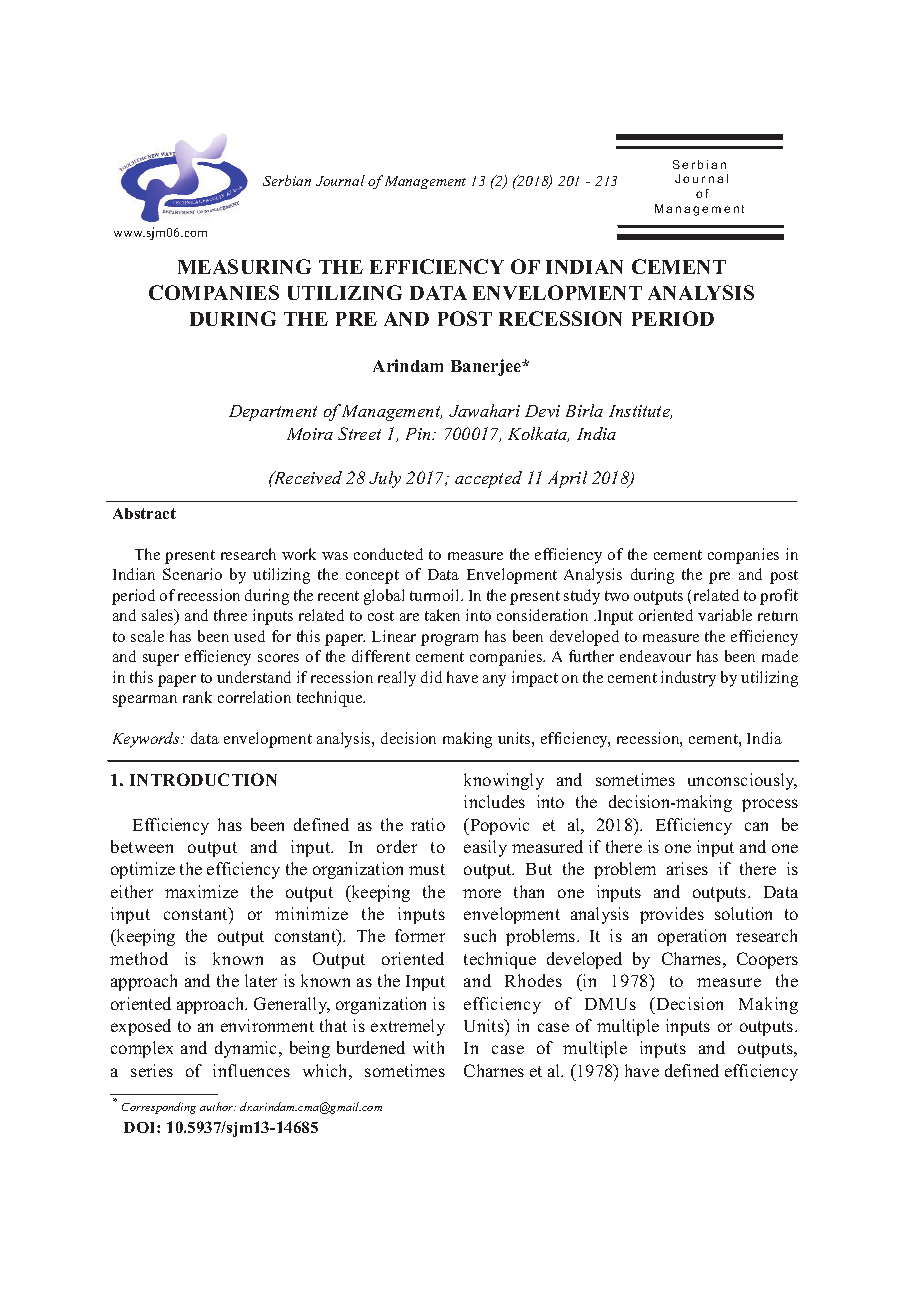  What do you see at coordinates (640, 412) in the screenshot?
I see `Institute` at bounding box center [640, 412].
